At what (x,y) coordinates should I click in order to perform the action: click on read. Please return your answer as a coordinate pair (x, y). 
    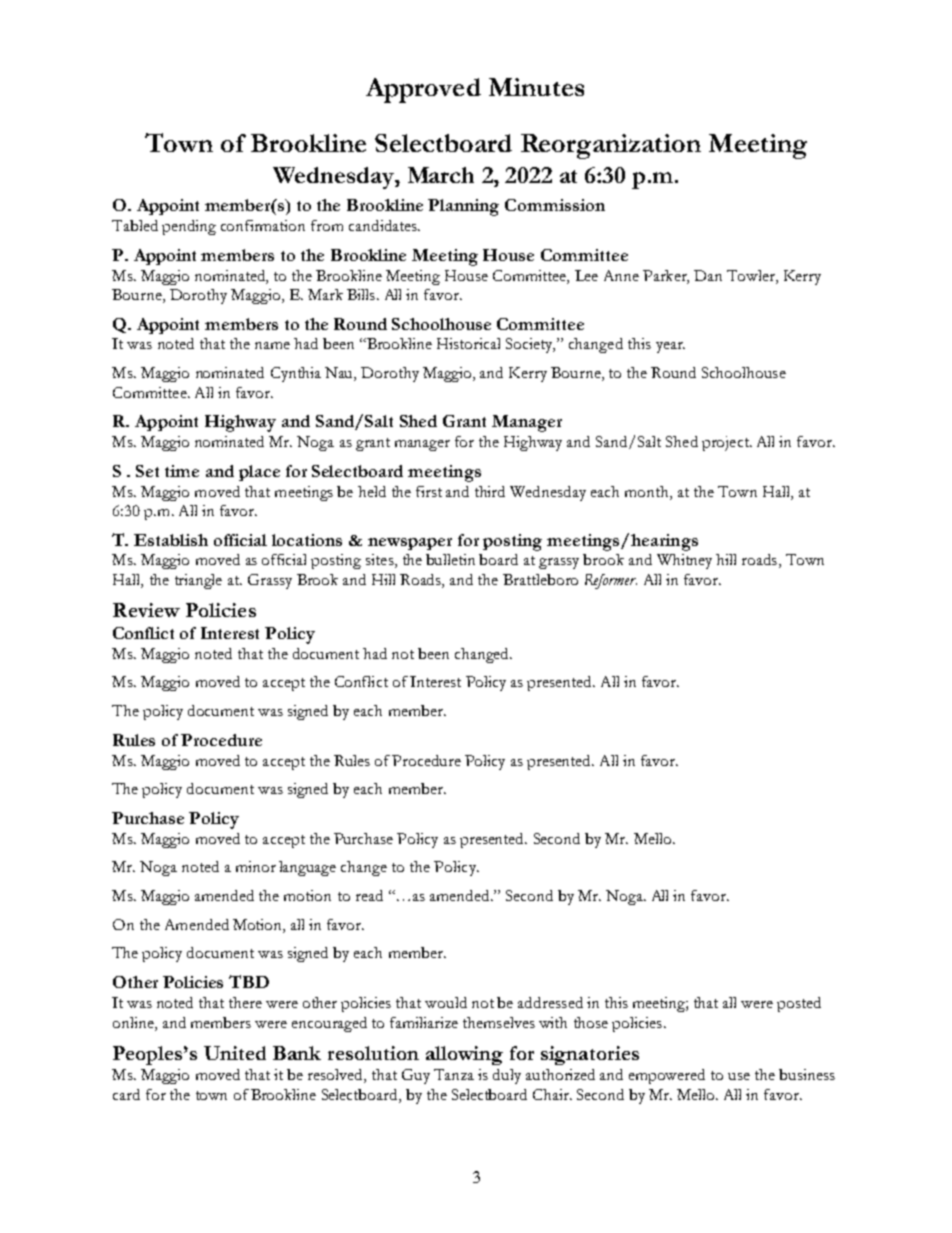
    Looking at the image, I should click on (369, 895).
